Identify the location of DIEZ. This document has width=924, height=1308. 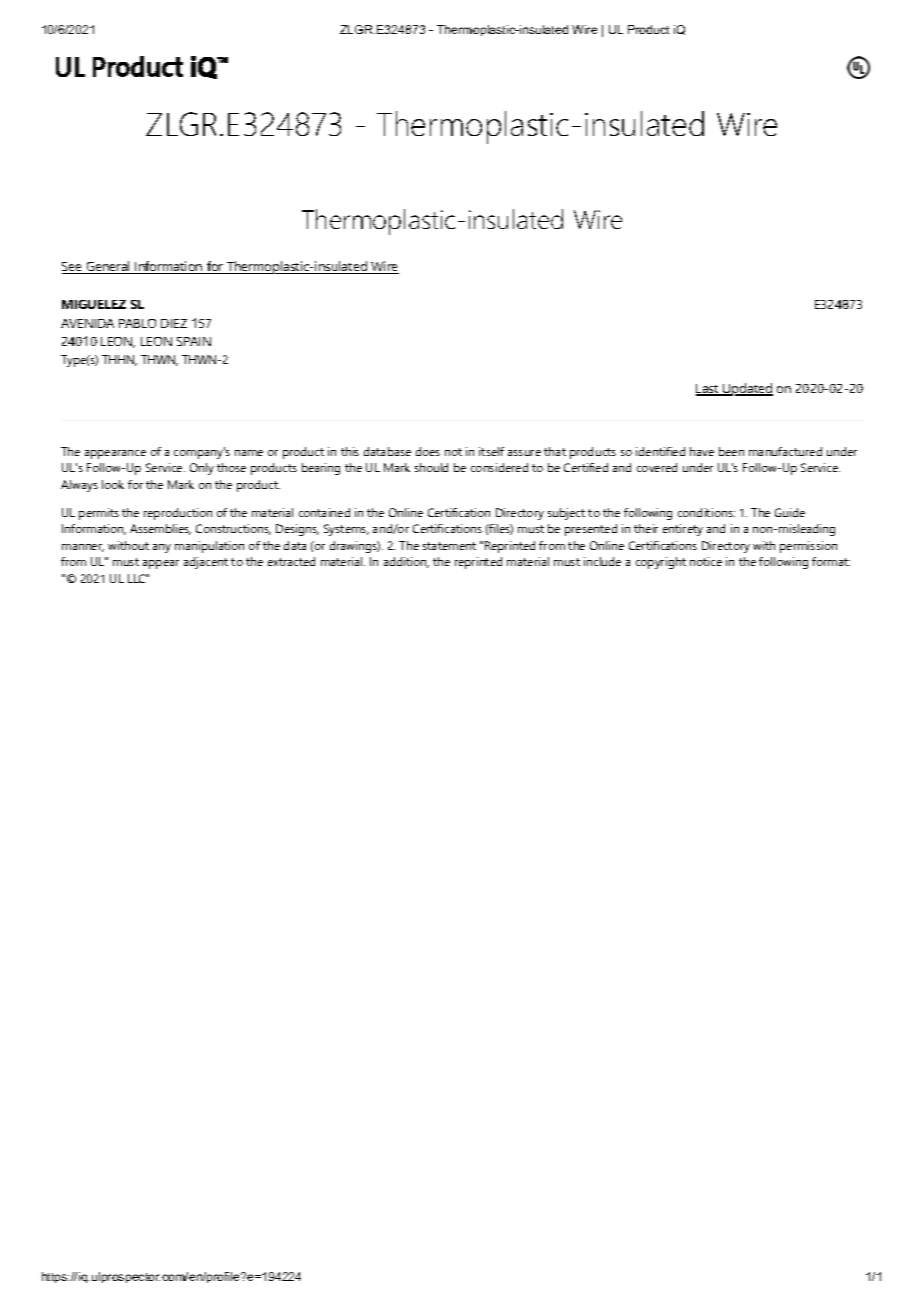
(174, 323).
